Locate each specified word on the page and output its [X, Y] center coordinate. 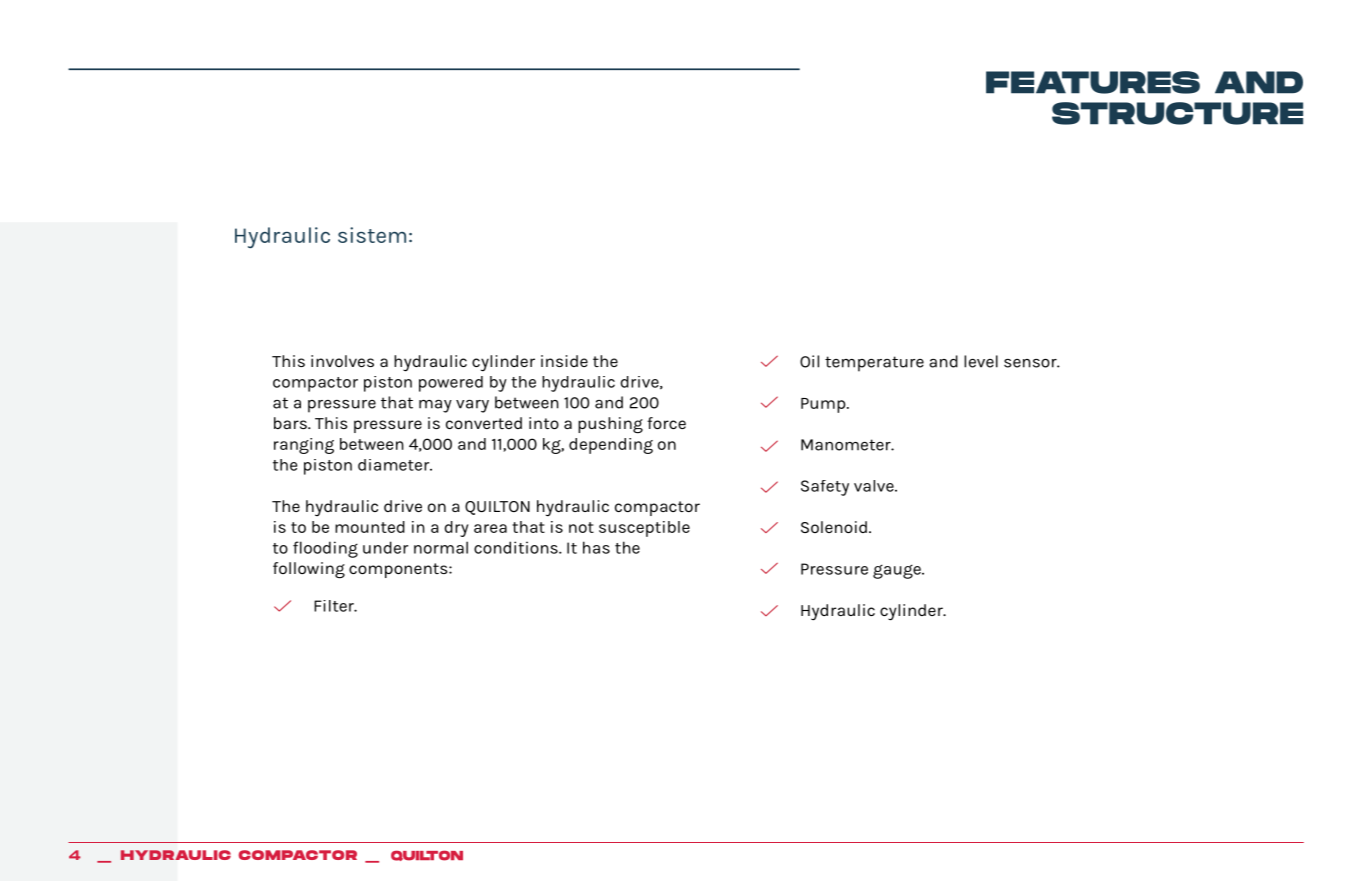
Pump [824, 405]
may [435, 406]
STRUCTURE [1177, 113]
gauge [898, 572]
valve [875, 486]
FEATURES [1093, 82]
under [385, 547]
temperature [874, 364]
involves [342, 361]
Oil [809, 361]
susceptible [644, 529]
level [981, 361]
